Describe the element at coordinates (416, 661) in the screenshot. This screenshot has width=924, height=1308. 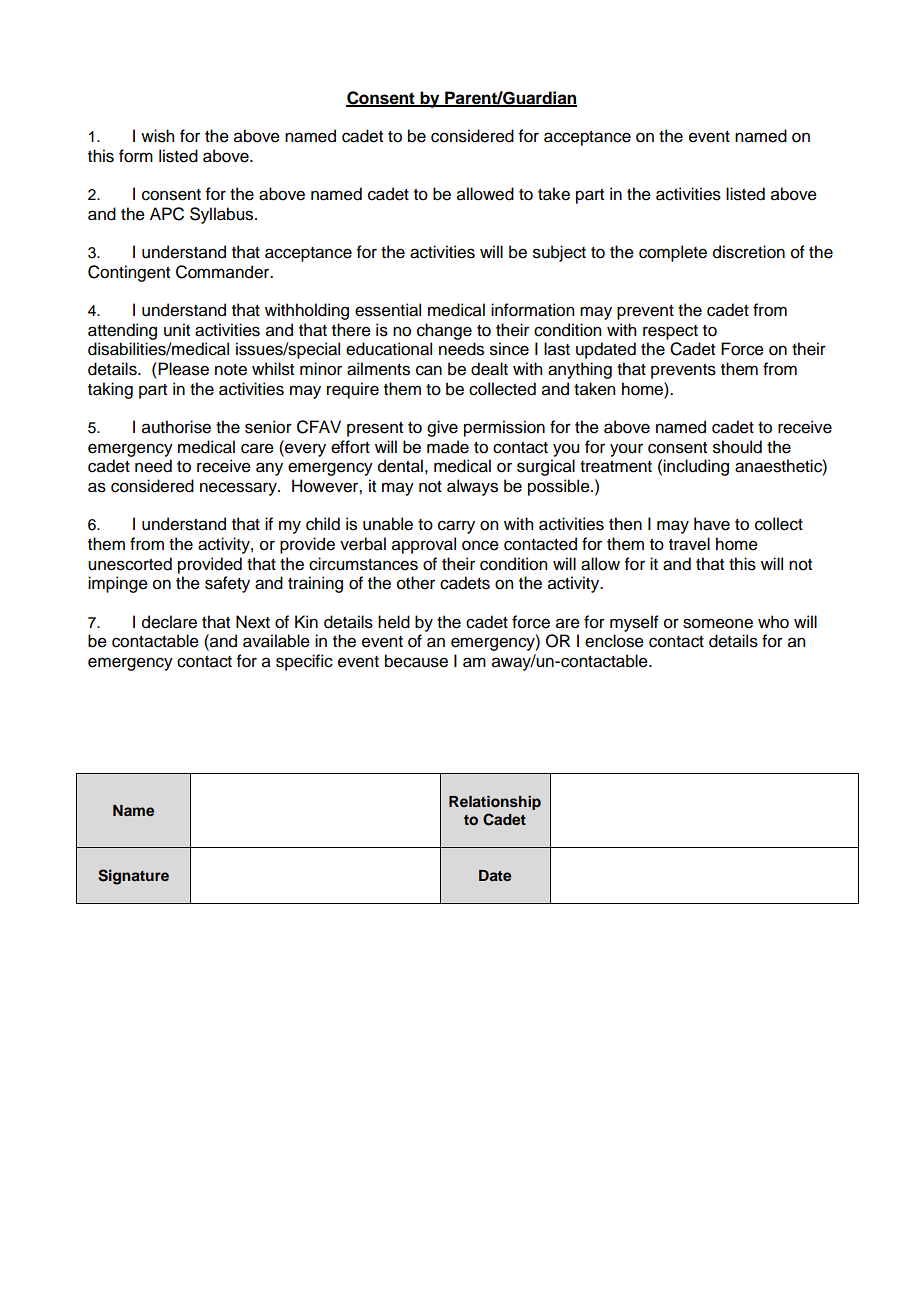
I see `because` at that location.
